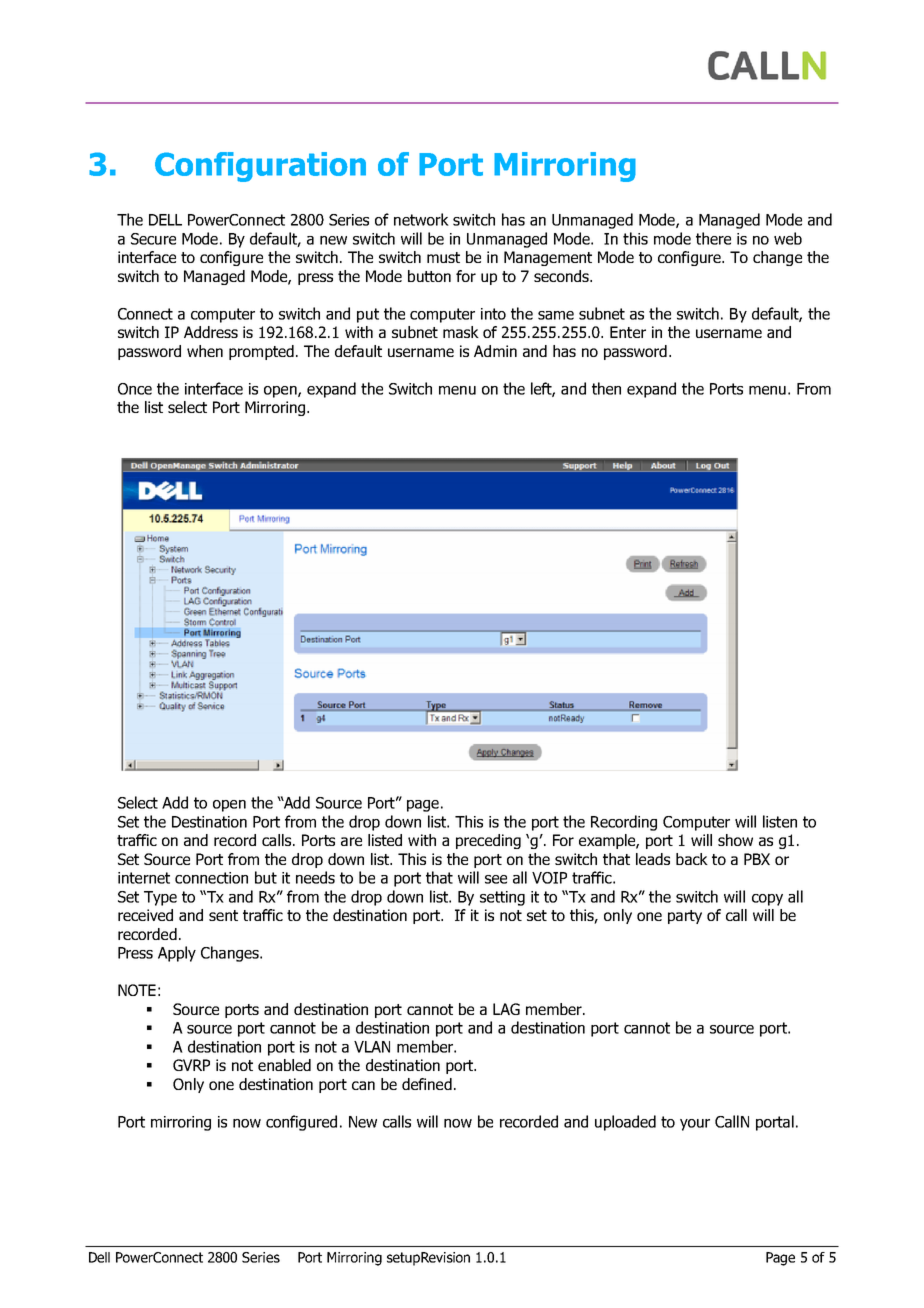 The width and height of the screenshot is (924, 1308). I want to click on network, so click(421, 219).
